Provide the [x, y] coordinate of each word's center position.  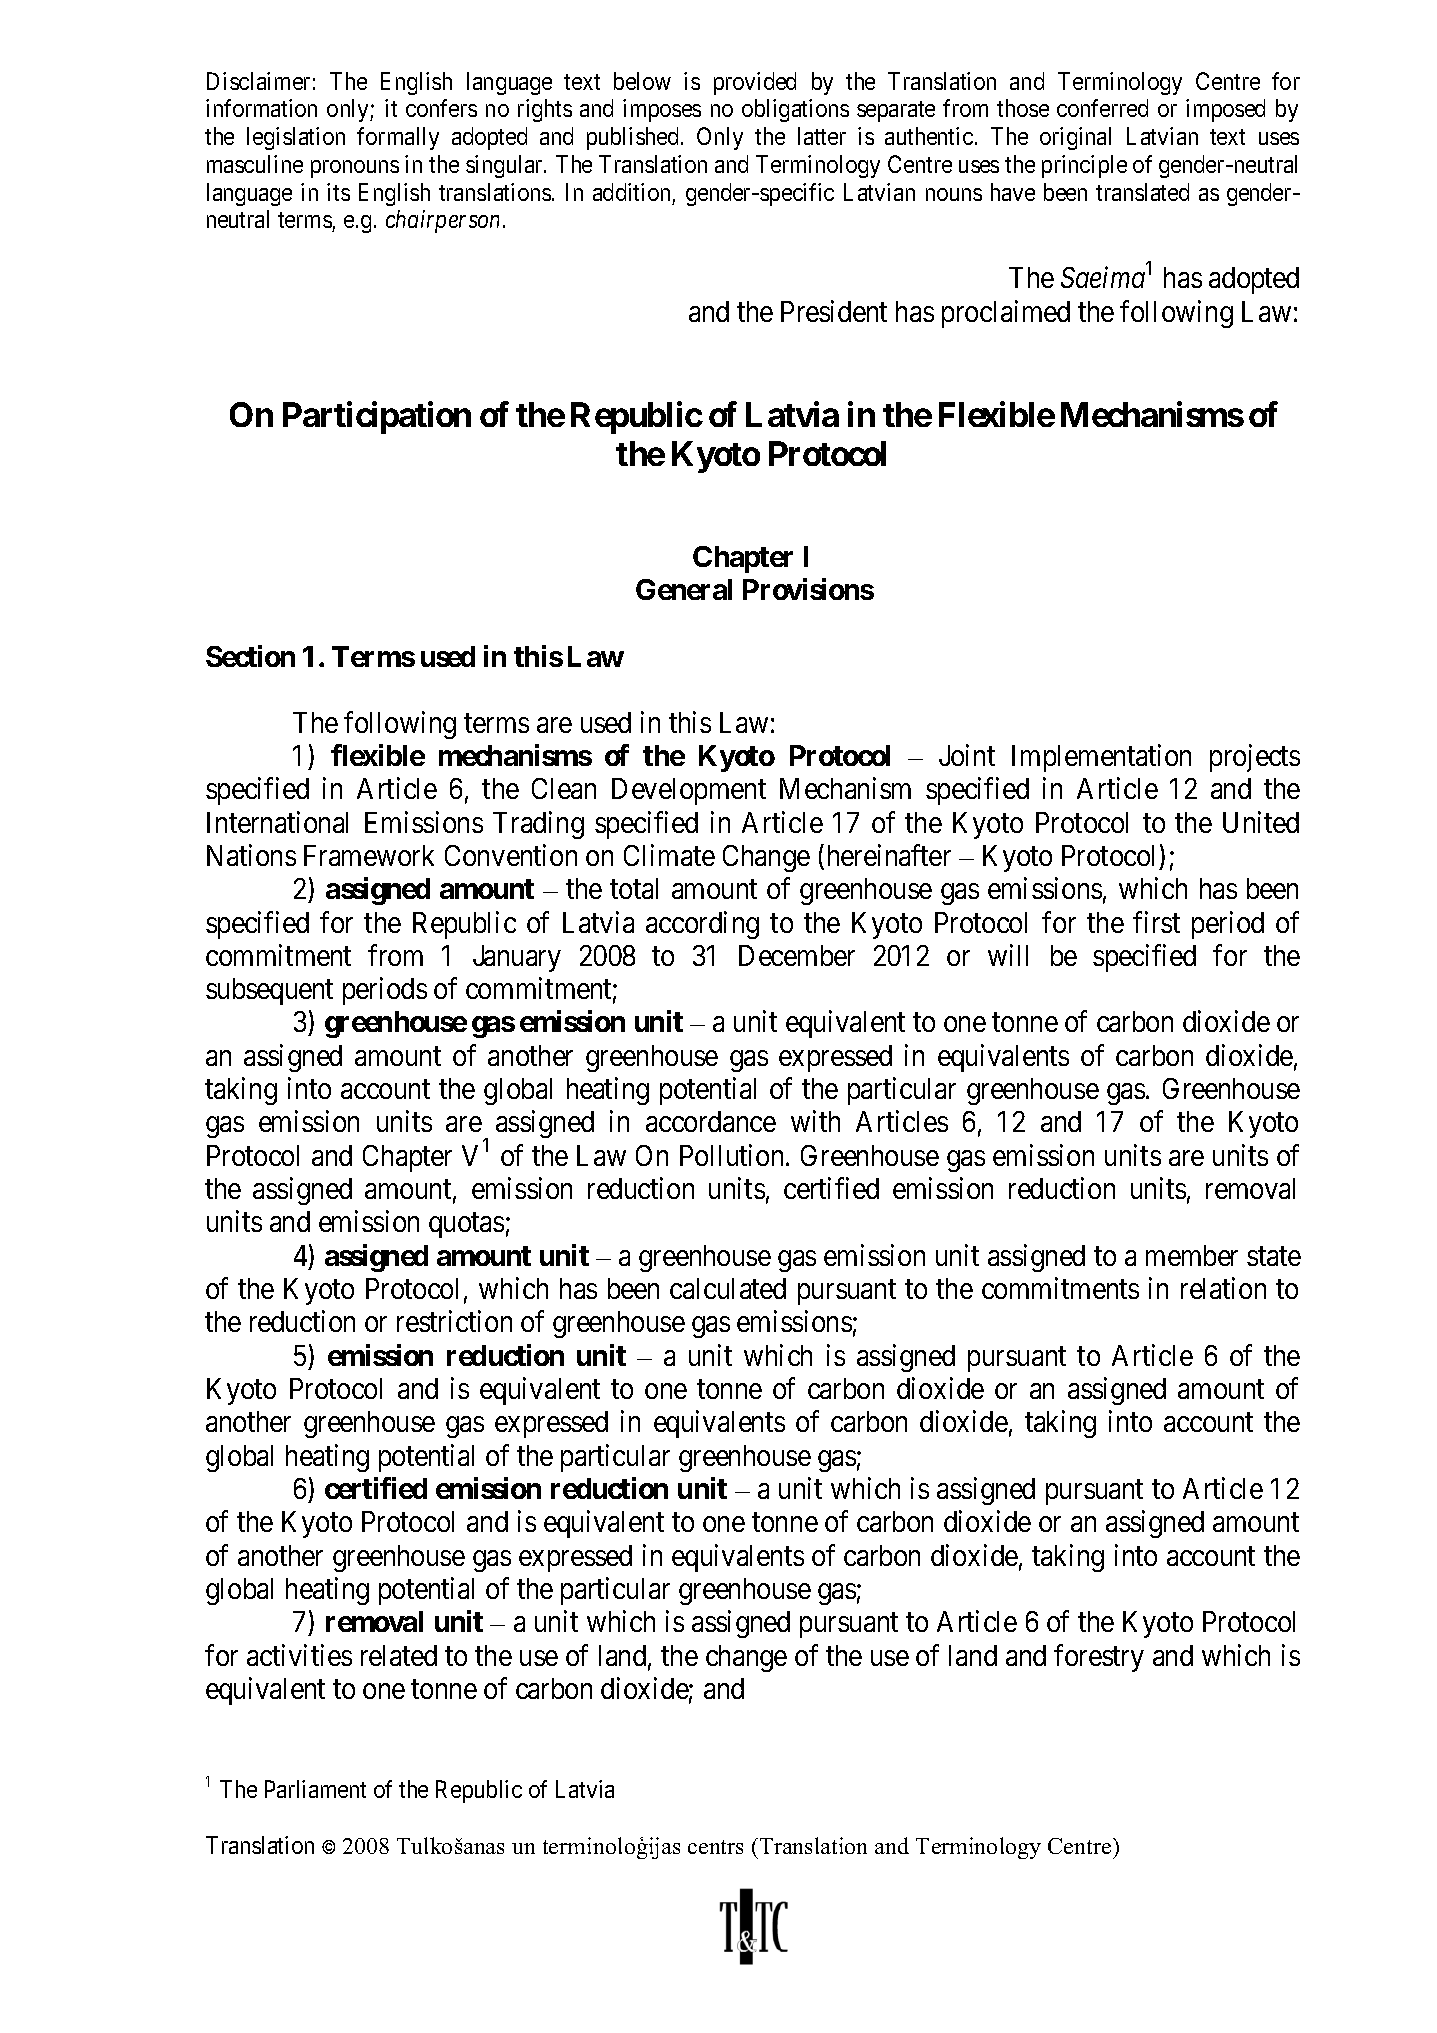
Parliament [315, 1789]
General [684, 589]
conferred [1102, 108]
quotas [466, 1226]
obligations [795, 110]
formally [398, 138]
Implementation [1101, 758]
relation [1223, 1288]
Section [250, 656]
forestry [1099, 1658]
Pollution [733, 1155]
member [1192, 1255]
